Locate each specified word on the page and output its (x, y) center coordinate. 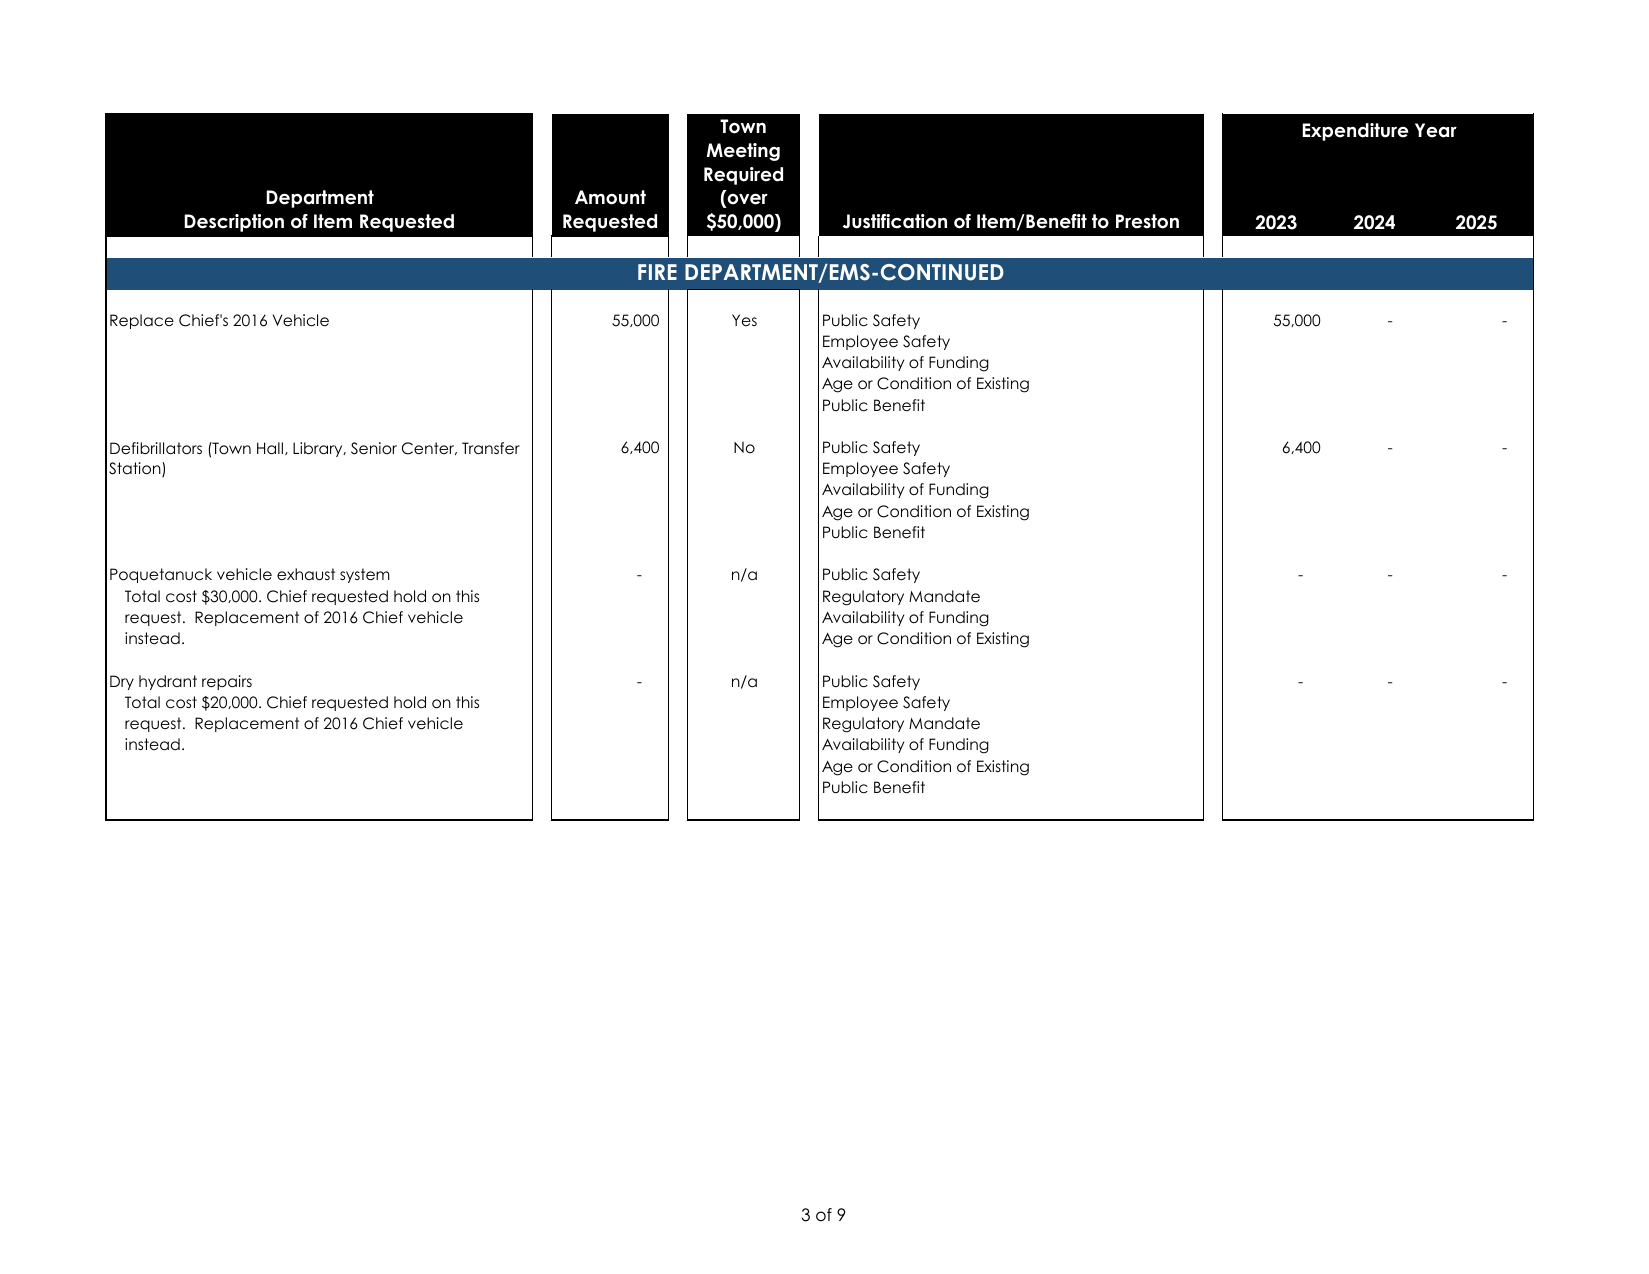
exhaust (306, 574)
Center (429, 448)
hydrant (168, 682)
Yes (744, 320)
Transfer (491, 448)
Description (234, 223)
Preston (1147, 221)
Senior (374, 448)
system (365, 575)
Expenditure (1355, 132)
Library (319, 449)
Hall (270, 448)
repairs (227, 682)
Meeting (743, 152)
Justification (895, 221)
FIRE (657, 272)
